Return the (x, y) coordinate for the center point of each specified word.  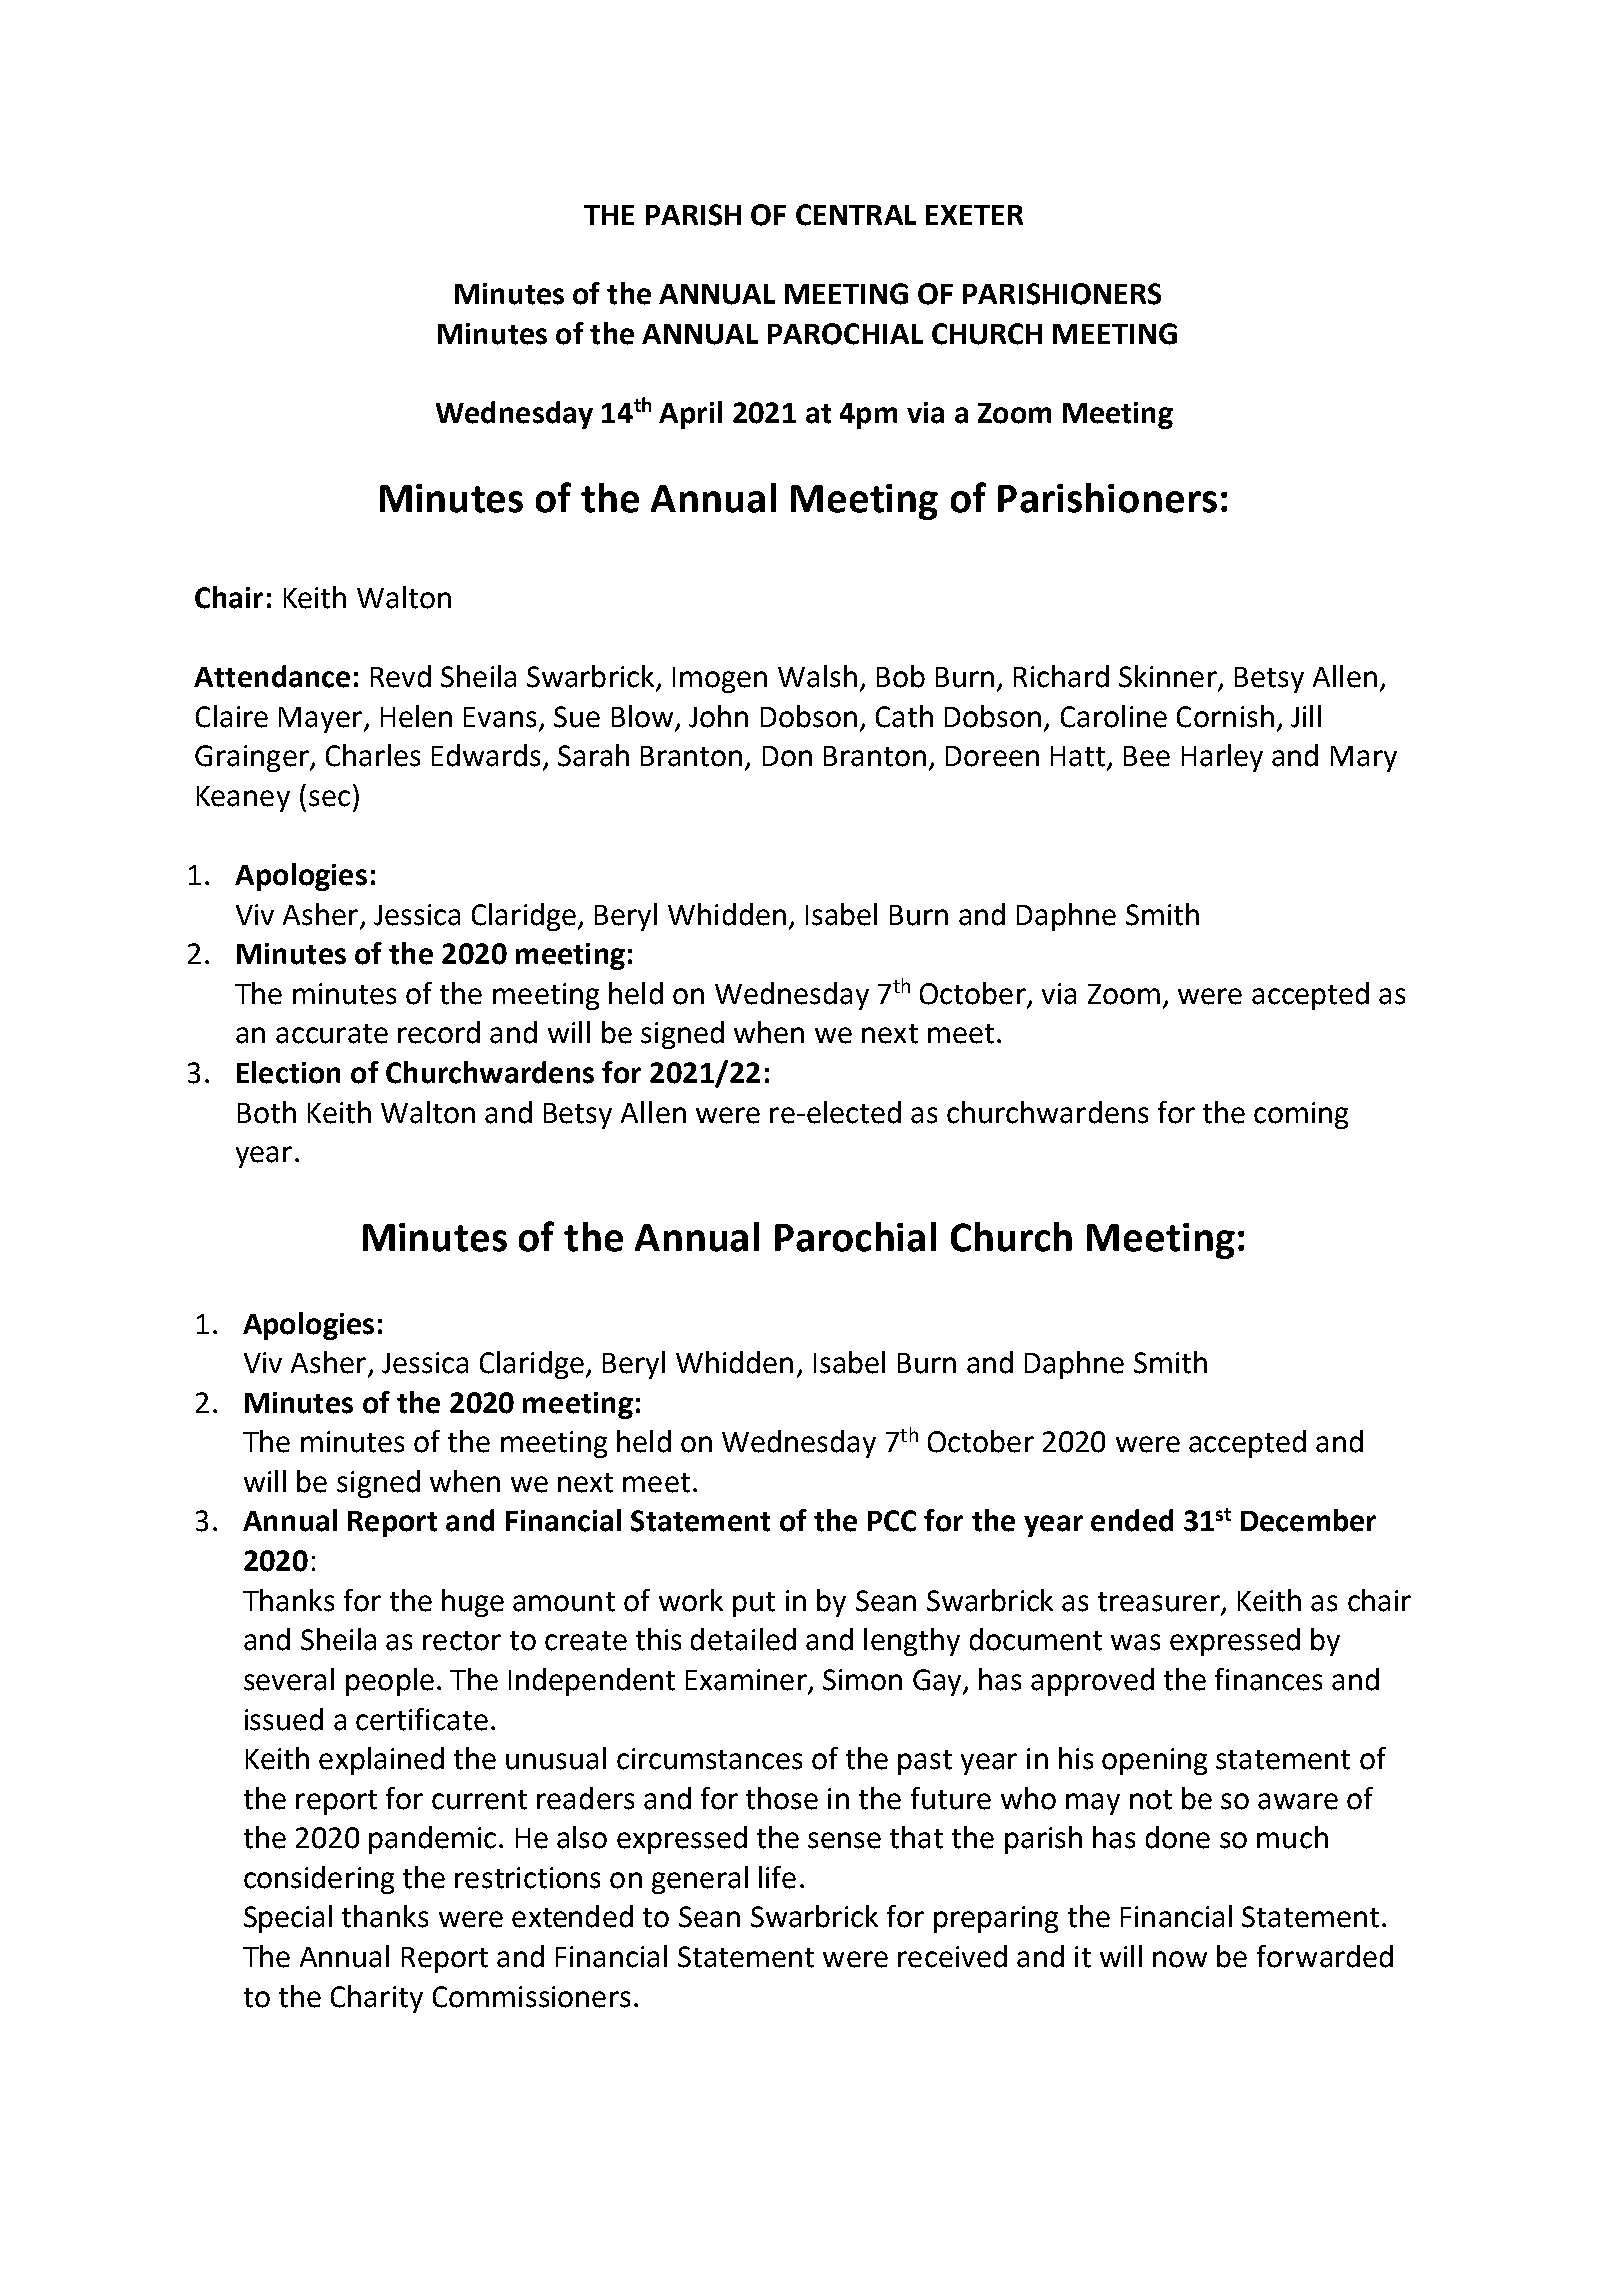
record (439, 1032)
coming (1301, 1115)
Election (288, 1072)
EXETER (974, 215)
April (690, 415)
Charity (377, 1999)
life (777, 1877)
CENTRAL (856, 215)
